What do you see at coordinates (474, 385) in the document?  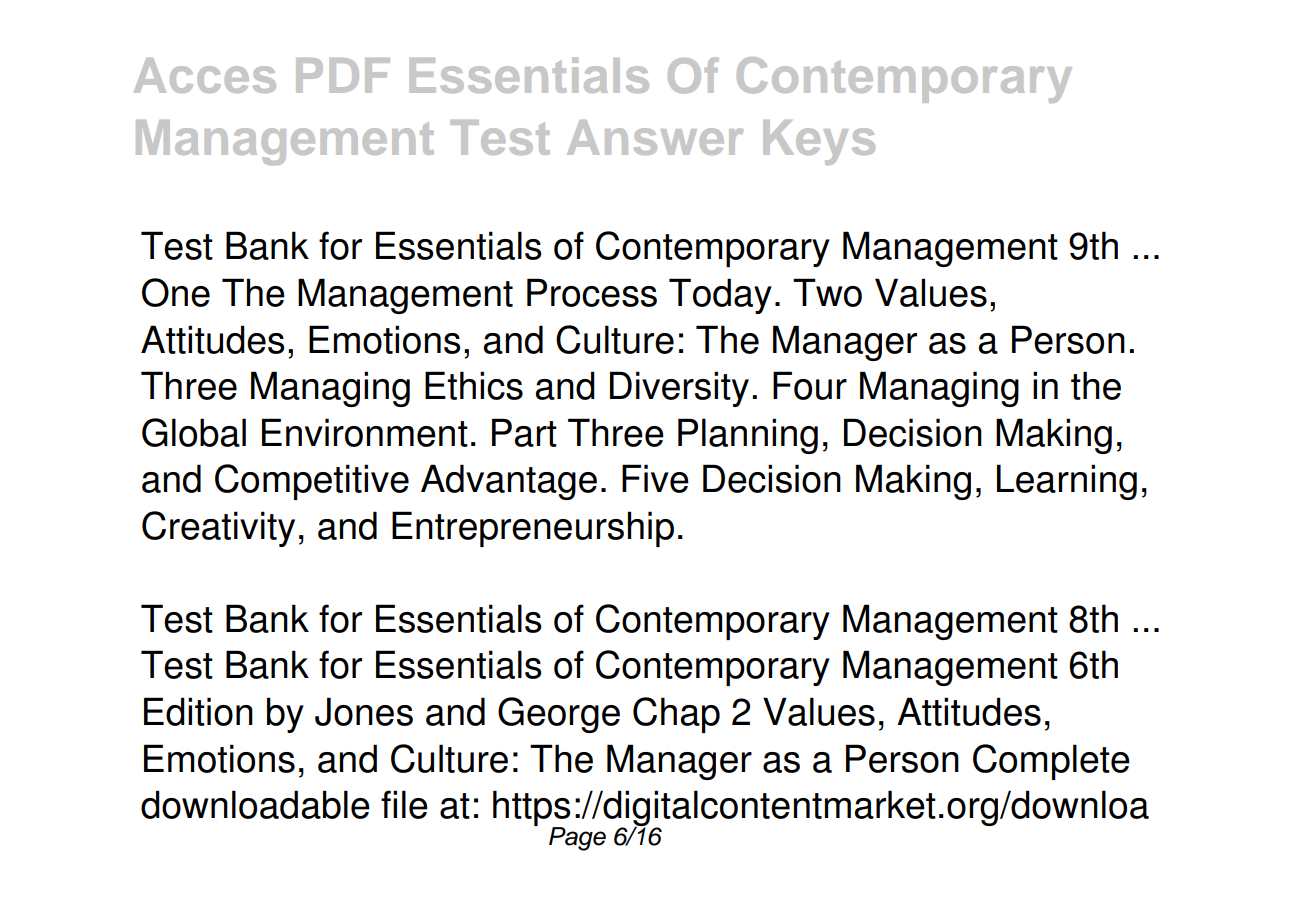 I see `Ethics` at bounding box center [474, 385].
